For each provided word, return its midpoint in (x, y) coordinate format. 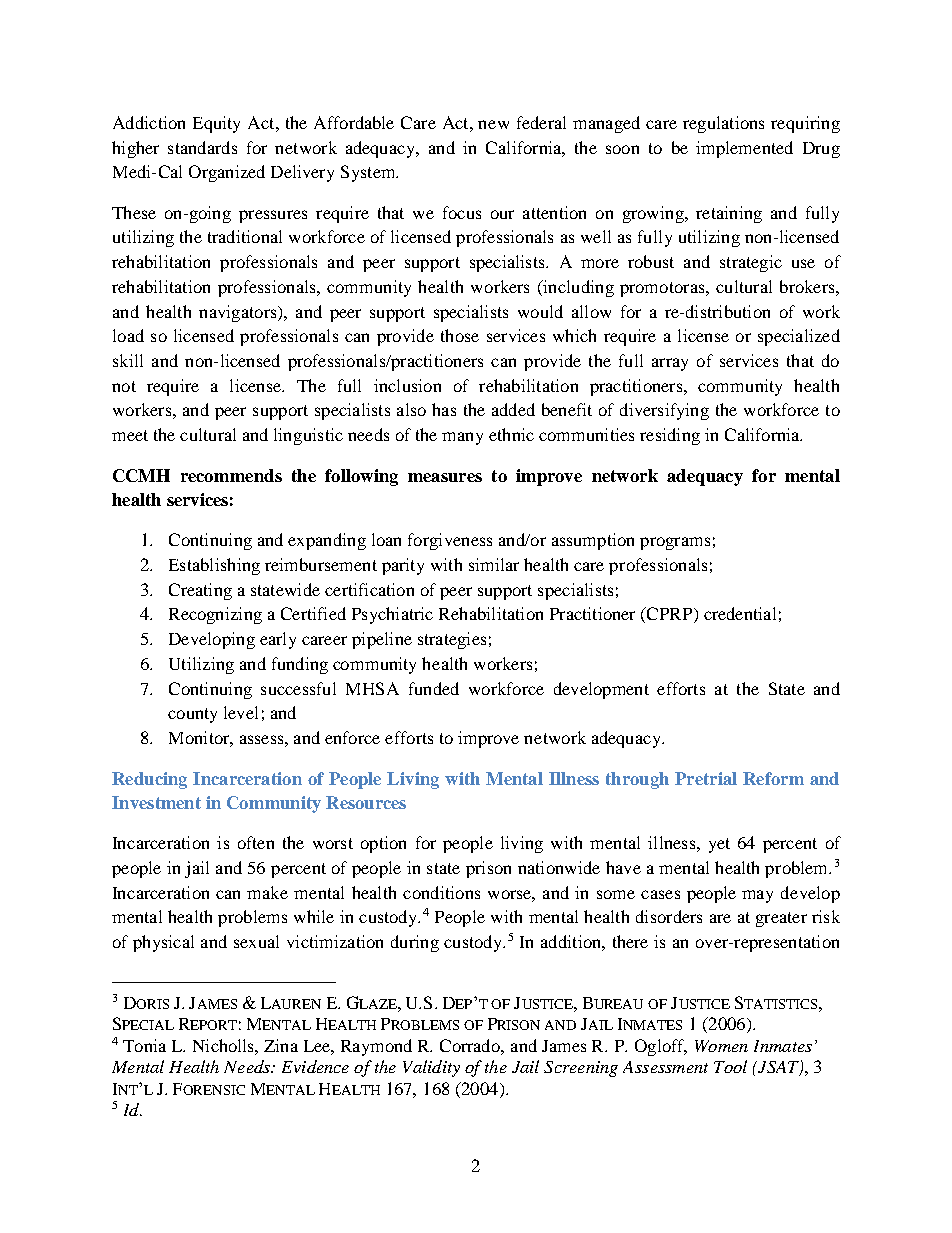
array (670, 364)
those (460, 335)
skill (128, 360)
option (383, 844)
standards (202, 147)
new (493, 124)
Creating (200, 591)
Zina (281, 1045)
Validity (431, 1068)
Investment (156, 802)
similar (494, 564)
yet (719, 845)
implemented (744, 149)
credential (740, 613)
